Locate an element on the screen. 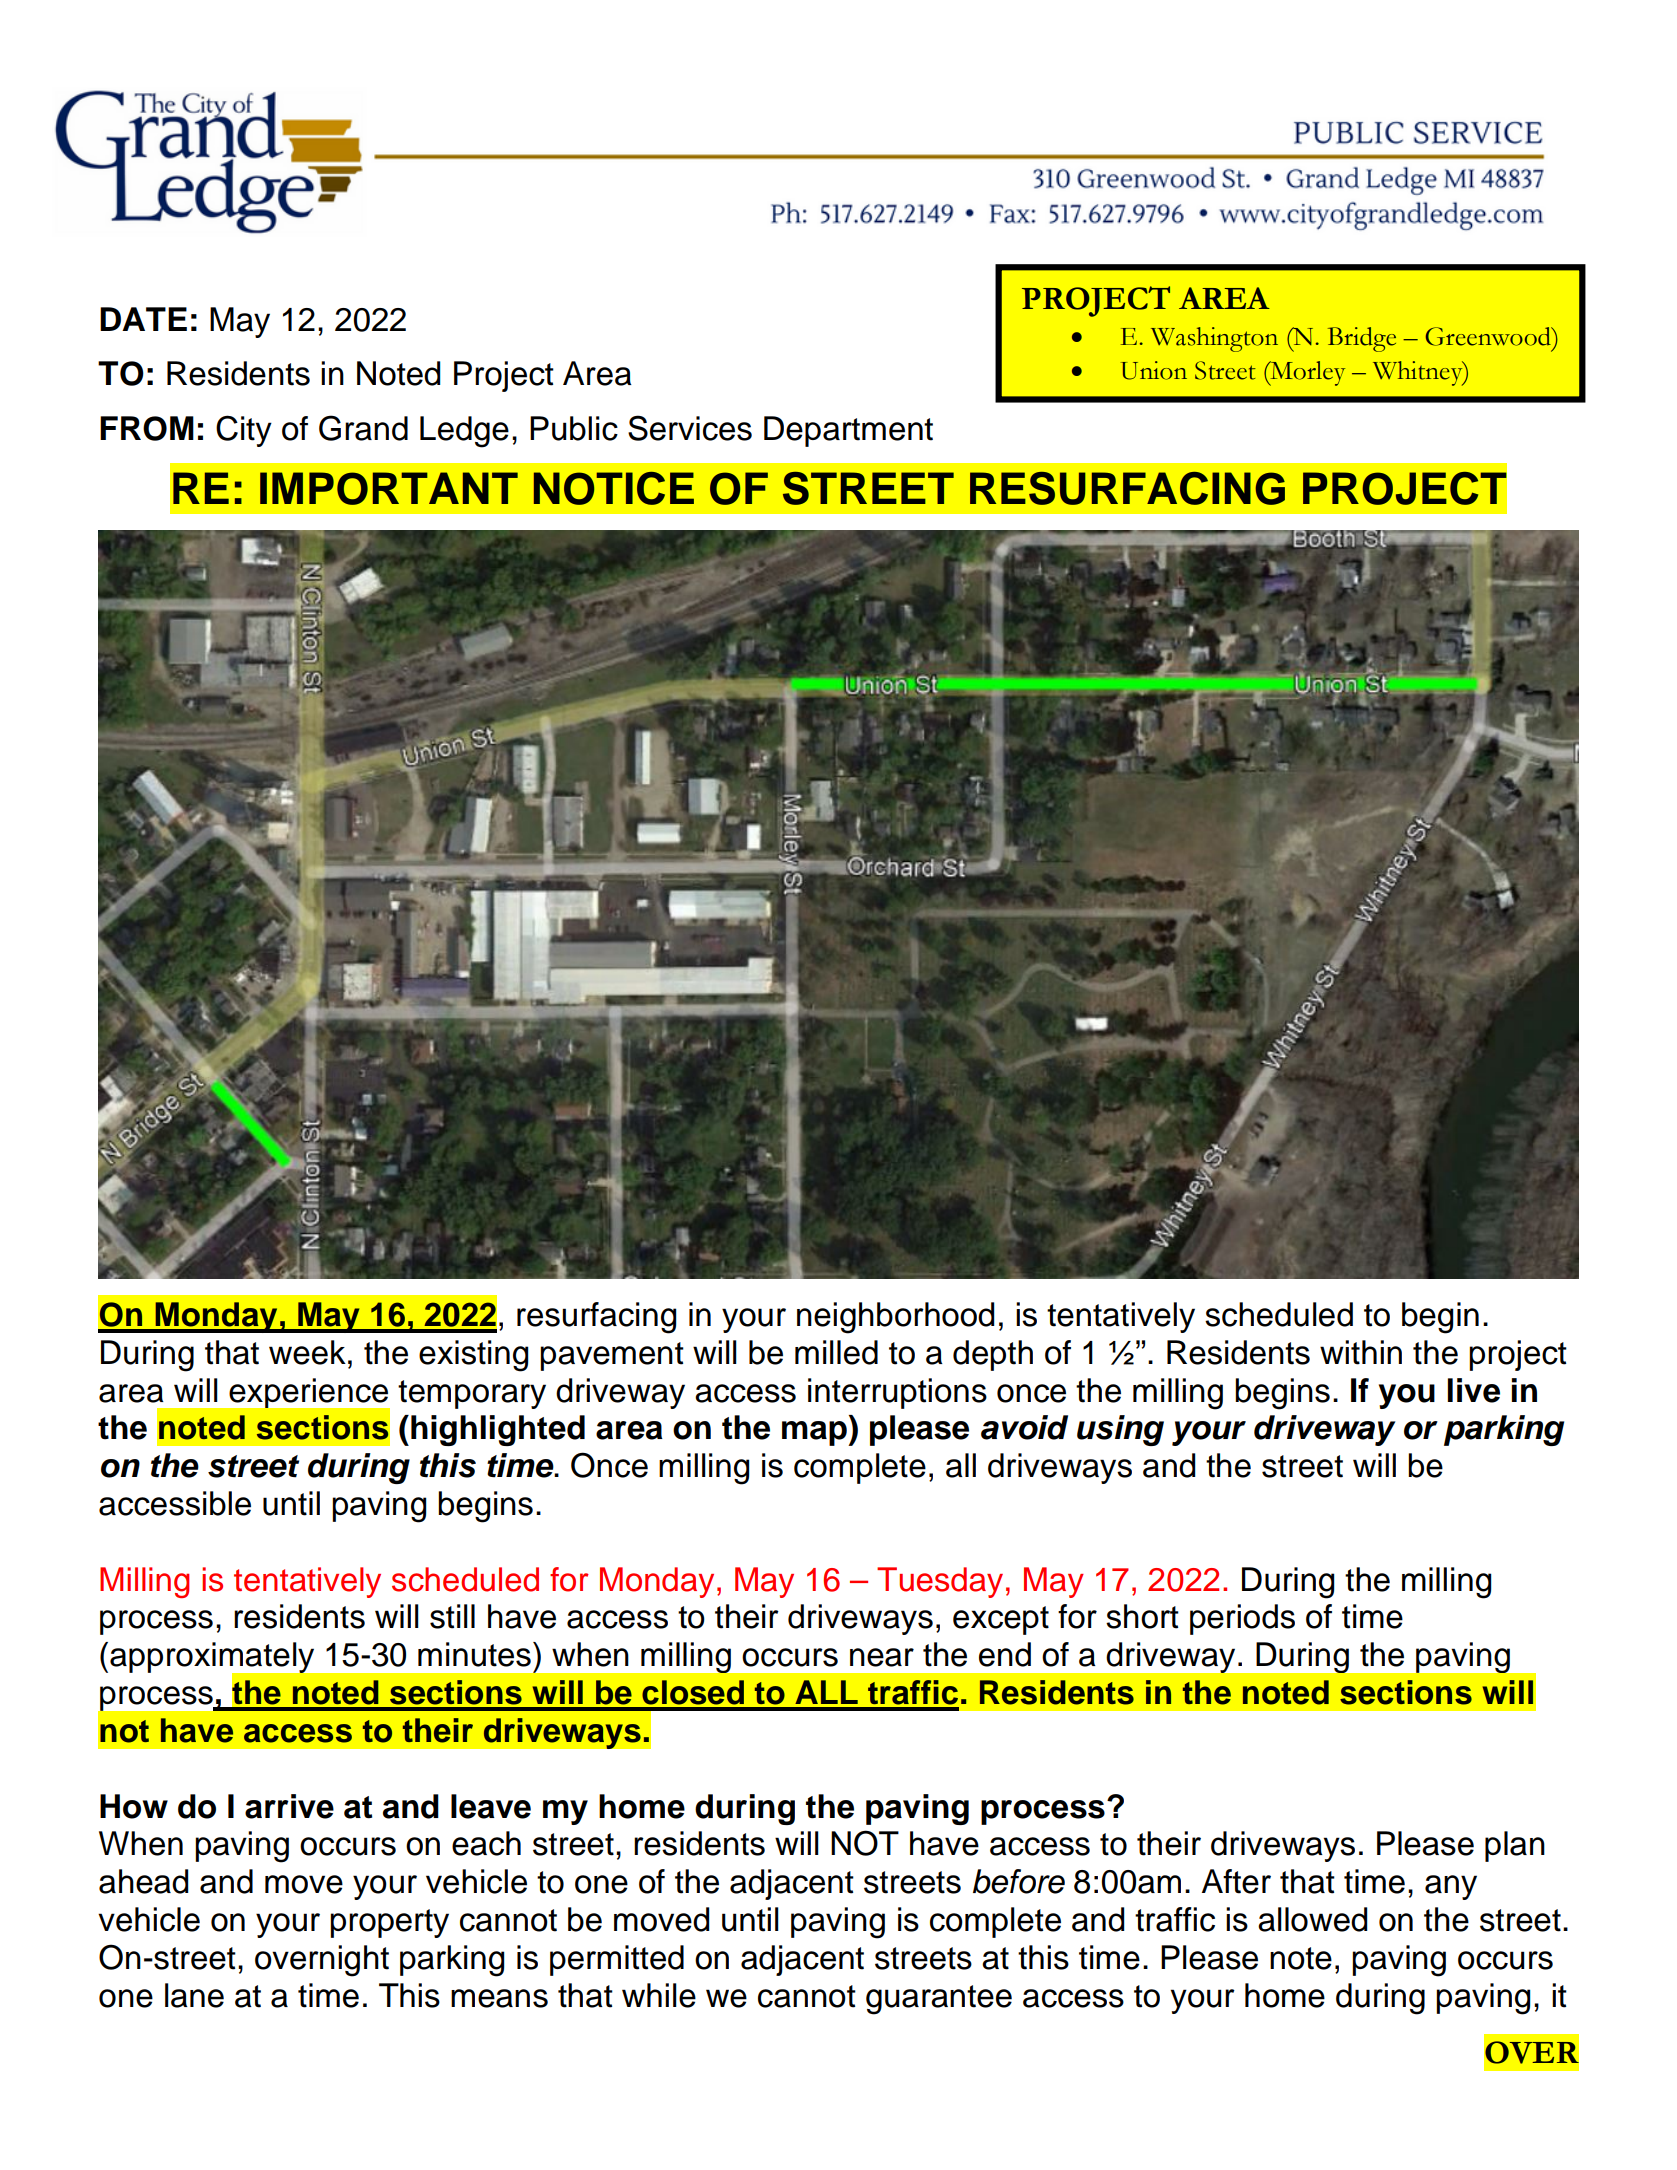  Grand is located at coordinates (363, 428).
